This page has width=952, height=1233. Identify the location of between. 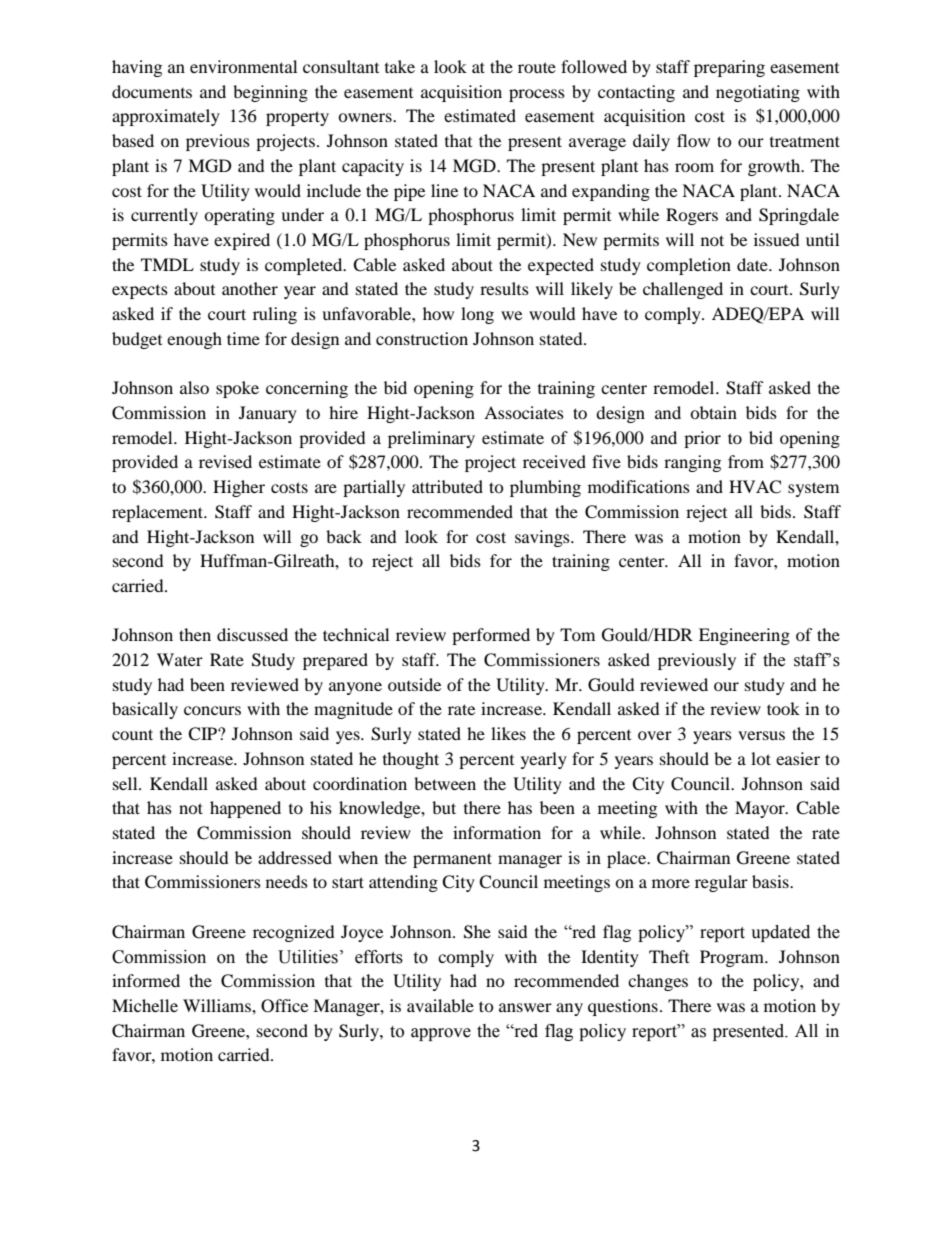
(445, 783).
